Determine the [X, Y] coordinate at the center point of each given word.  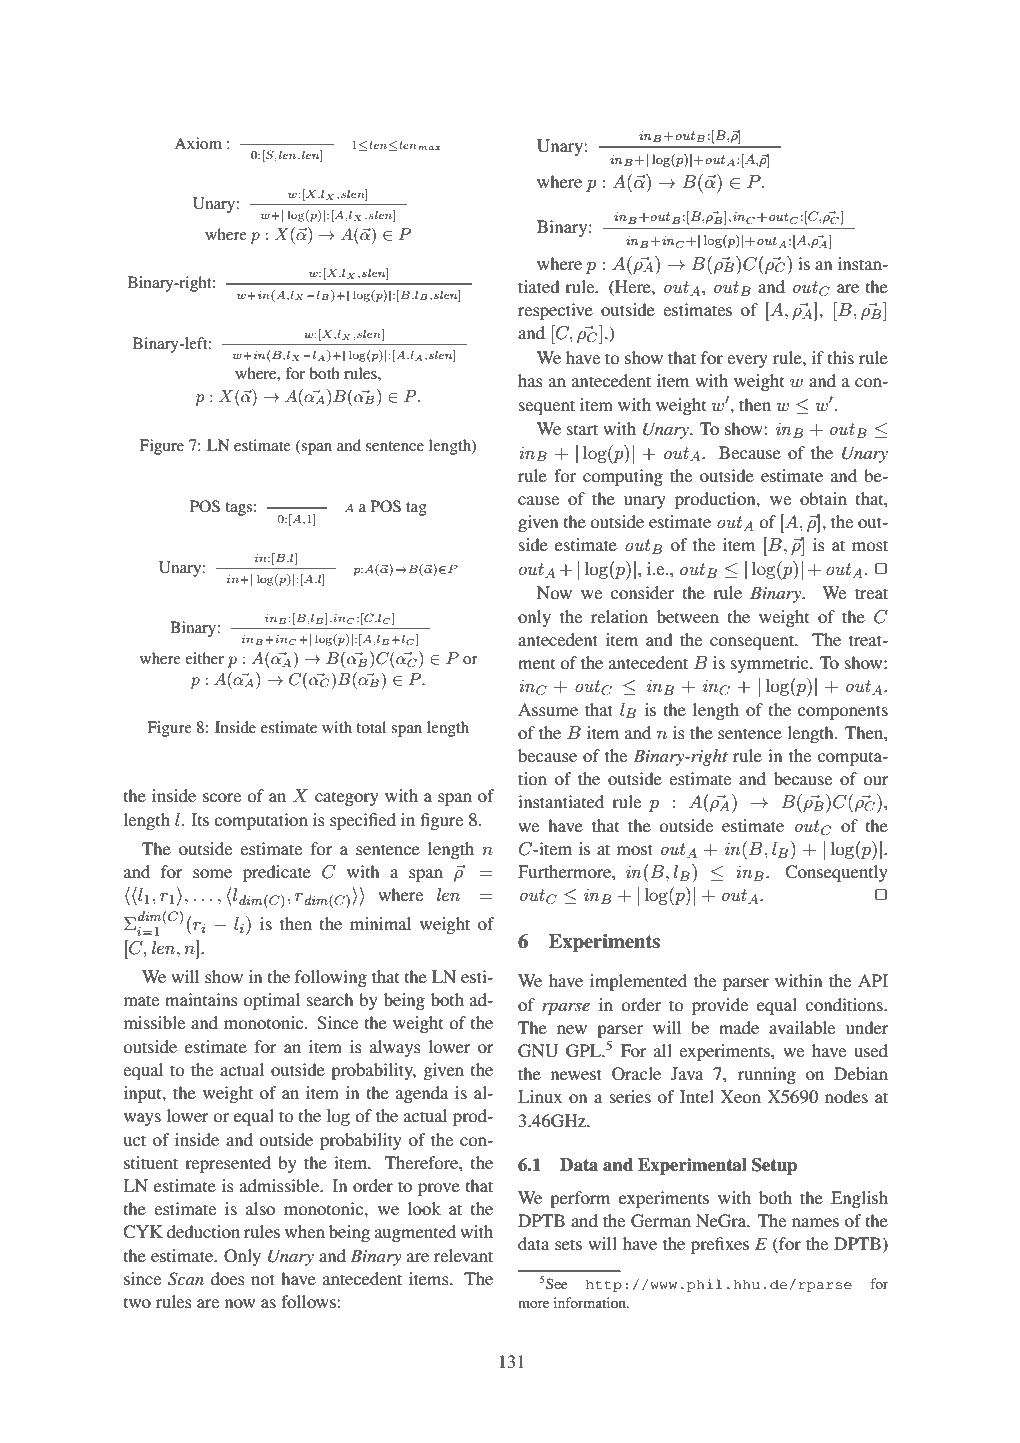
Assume [548, 709]
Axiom [198, 143]
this [841, 357]
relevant [463, 1255]
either [204, 658]
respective [555, 311]
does [228, 1278]
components [843, 712]
